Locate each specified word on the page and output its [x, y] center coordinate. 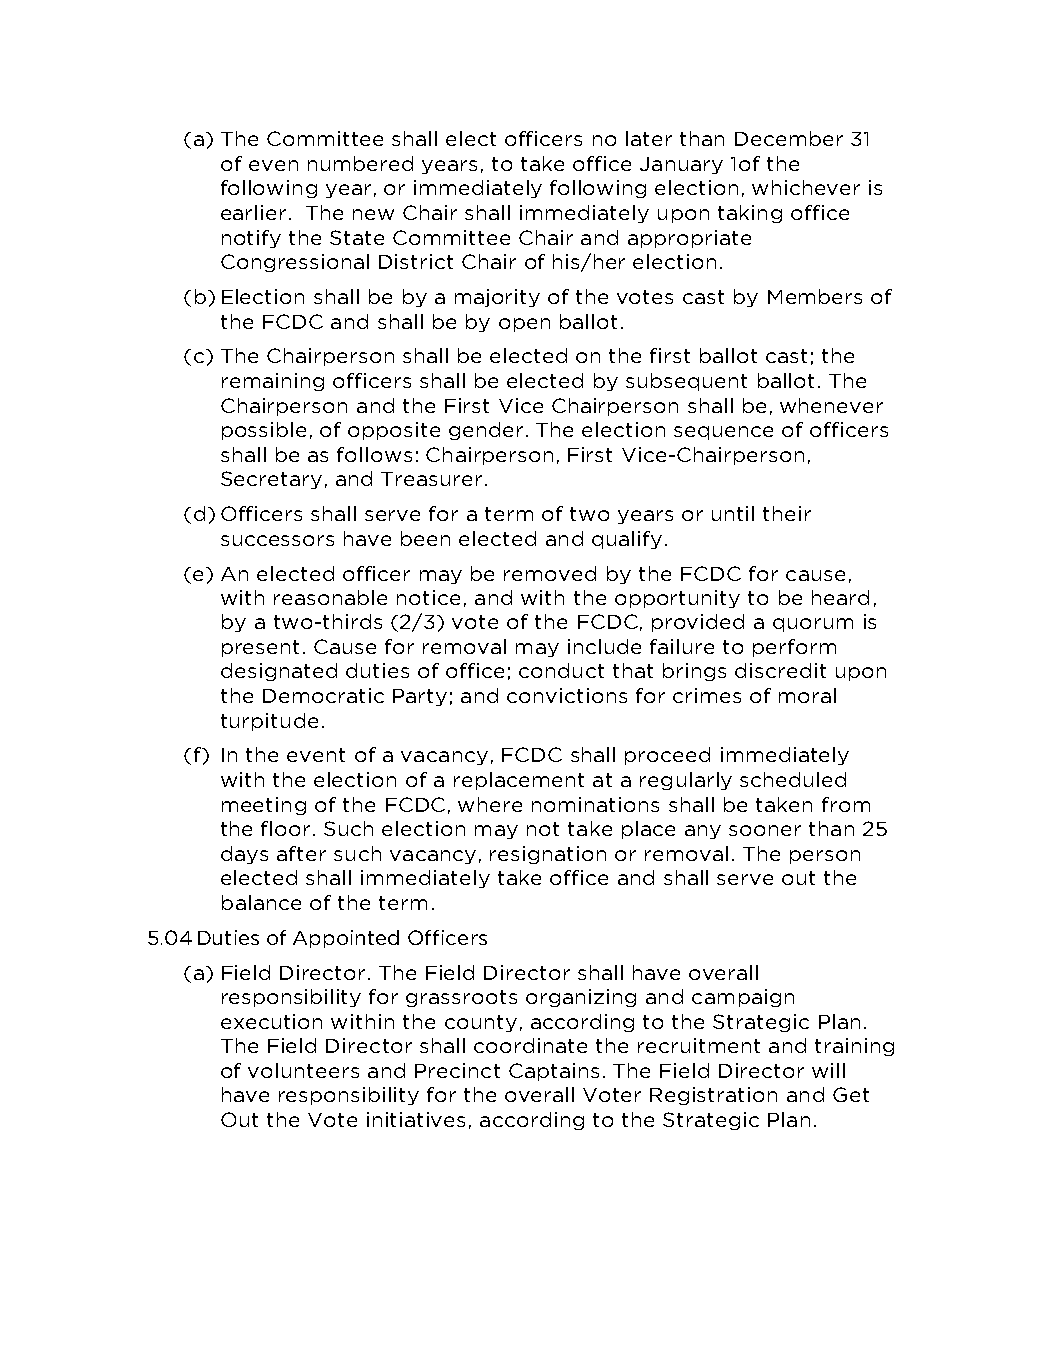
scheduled [793, 779]
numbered [360, 163]
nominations [595, 804]
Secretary [271, 480]
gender [486, 431]
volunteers [303, 1070]
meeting [264, 806]
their [787, 513]
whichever [806, 187]
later [649, 138]
